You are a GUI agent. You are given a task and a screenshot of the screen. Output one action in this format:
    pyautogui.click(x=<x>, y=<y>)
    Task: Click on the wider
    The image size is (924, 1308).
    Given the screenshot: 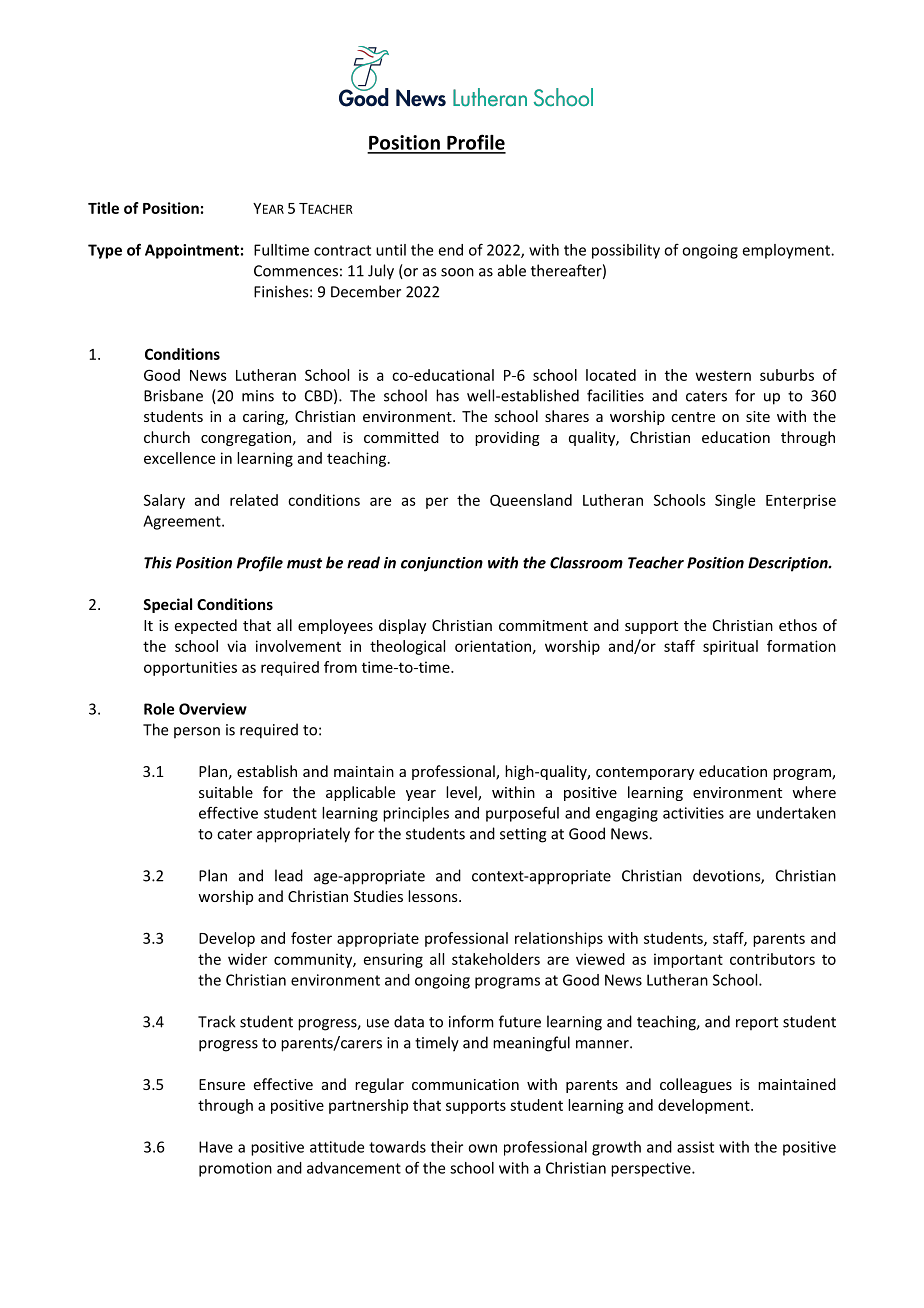 What is the action you would take?
    pyautogui.click(x=247, y=959)
